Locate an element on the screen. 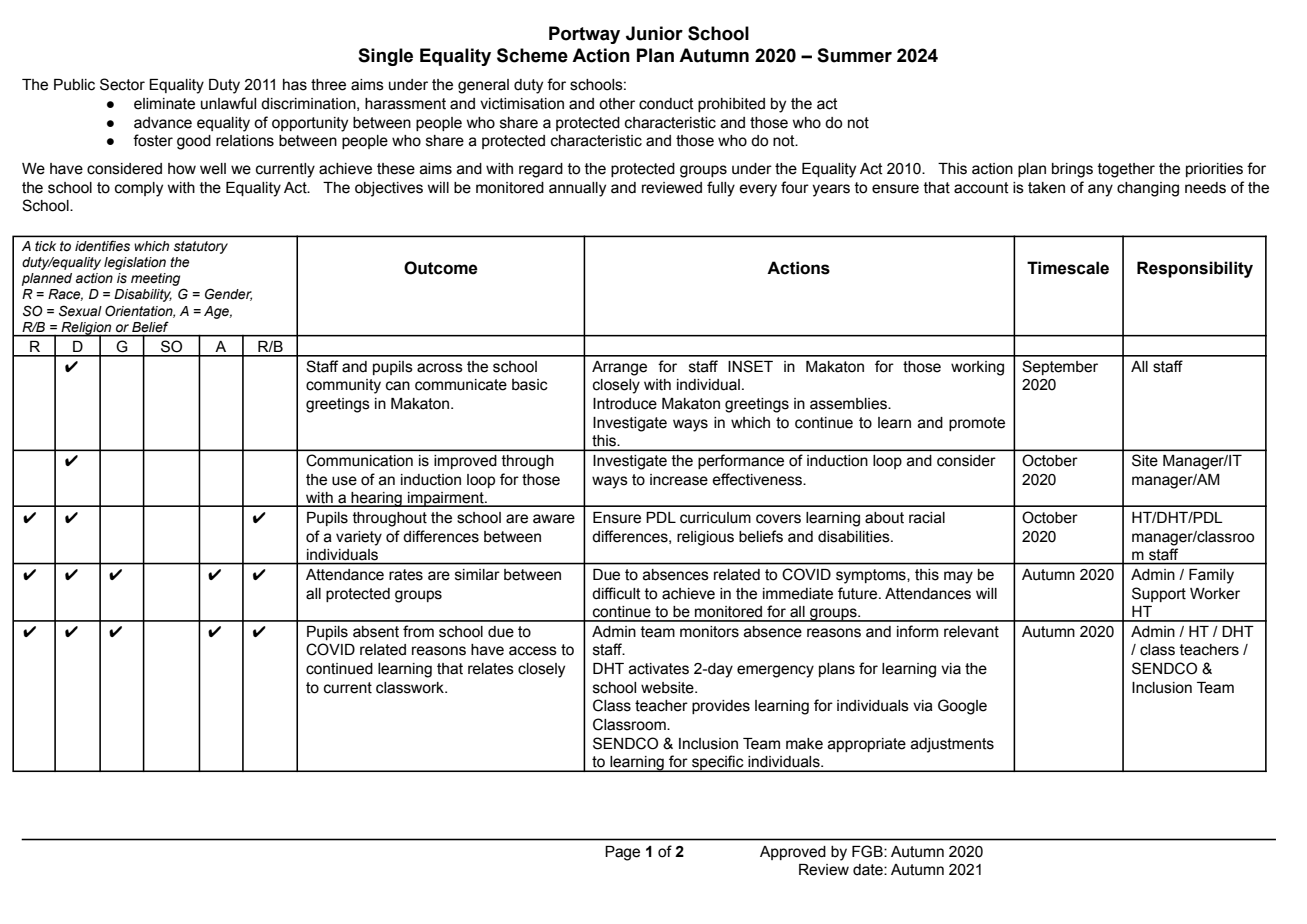 The image size is (1307, 924). Page is located at coordinates (622, 853).
